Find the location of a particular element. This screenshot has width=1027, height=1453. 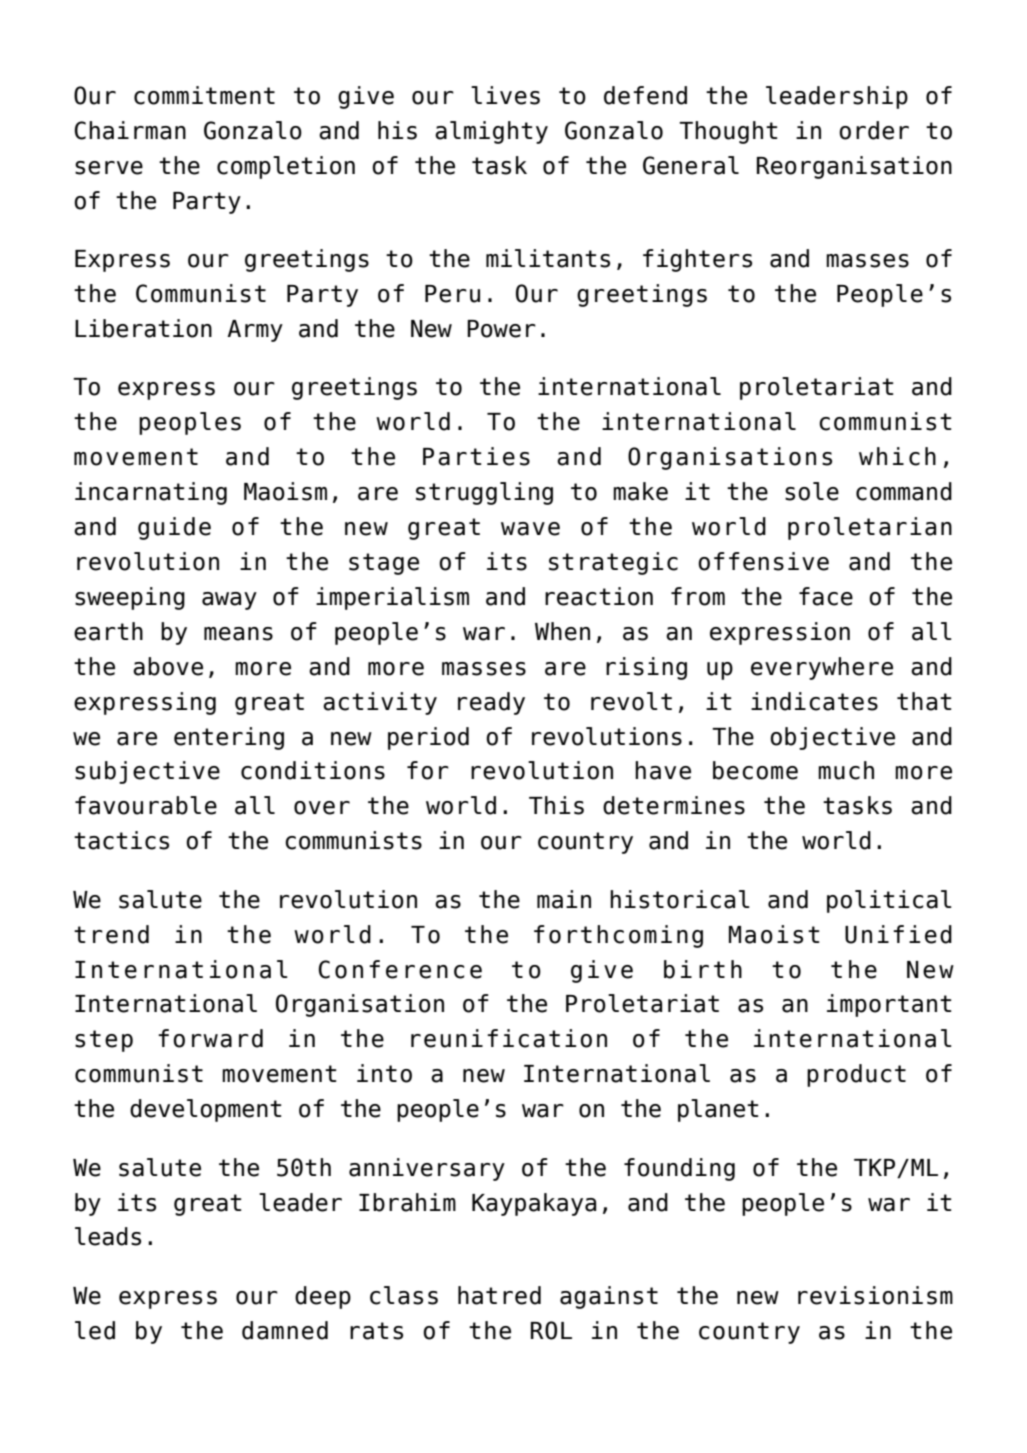

wave is located at coordinates (530, 529).
